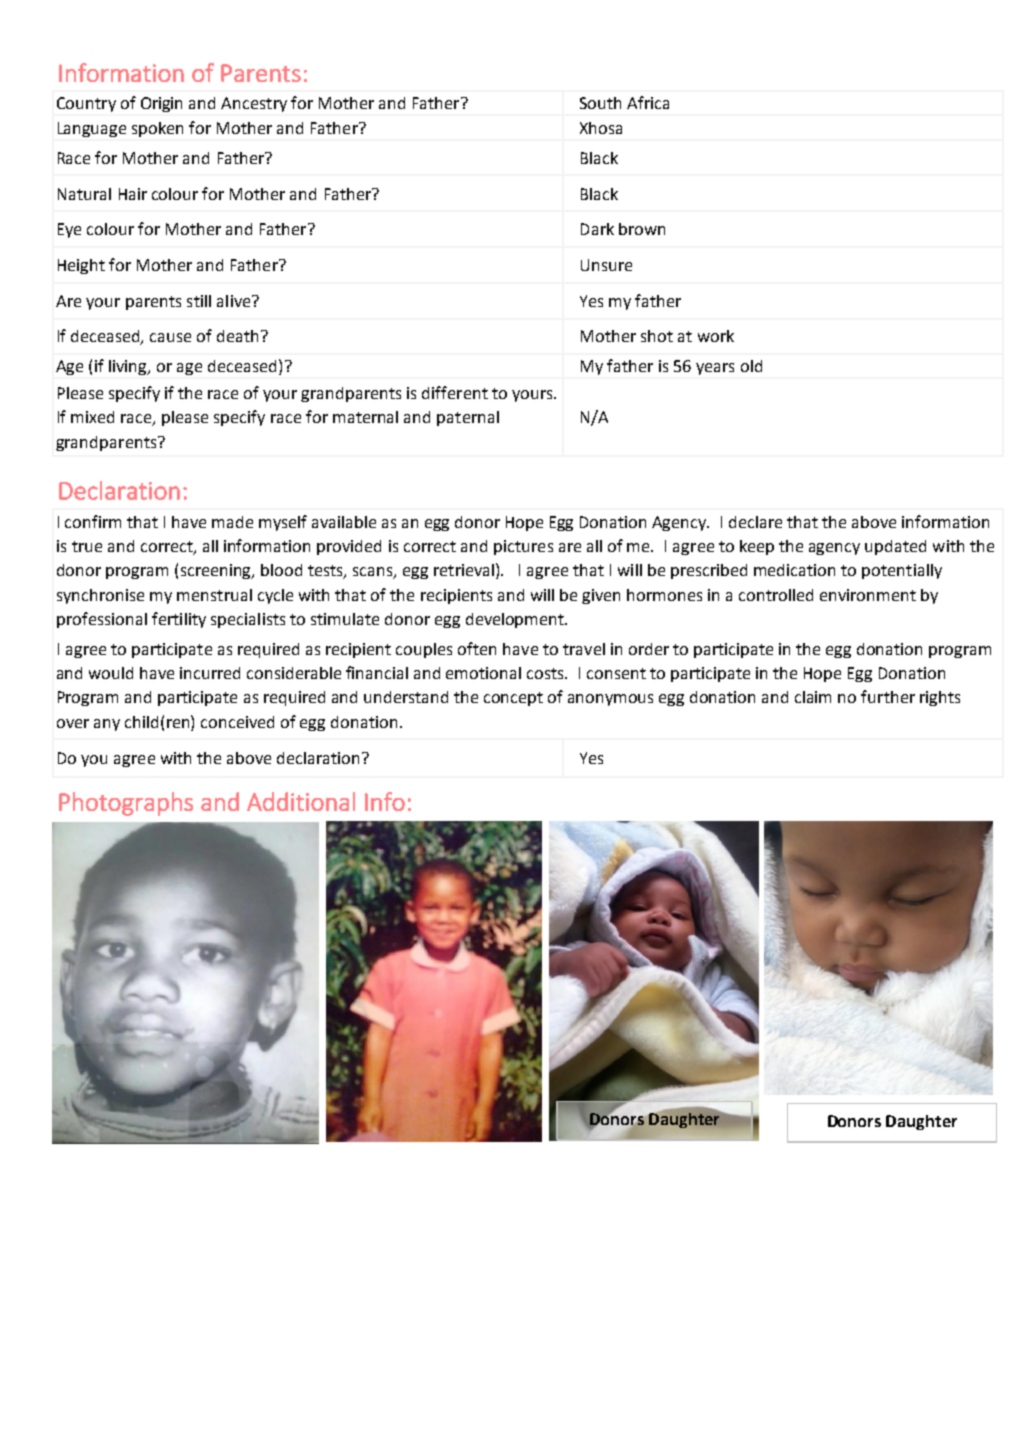  I want to click on old, so click(751, 366).
